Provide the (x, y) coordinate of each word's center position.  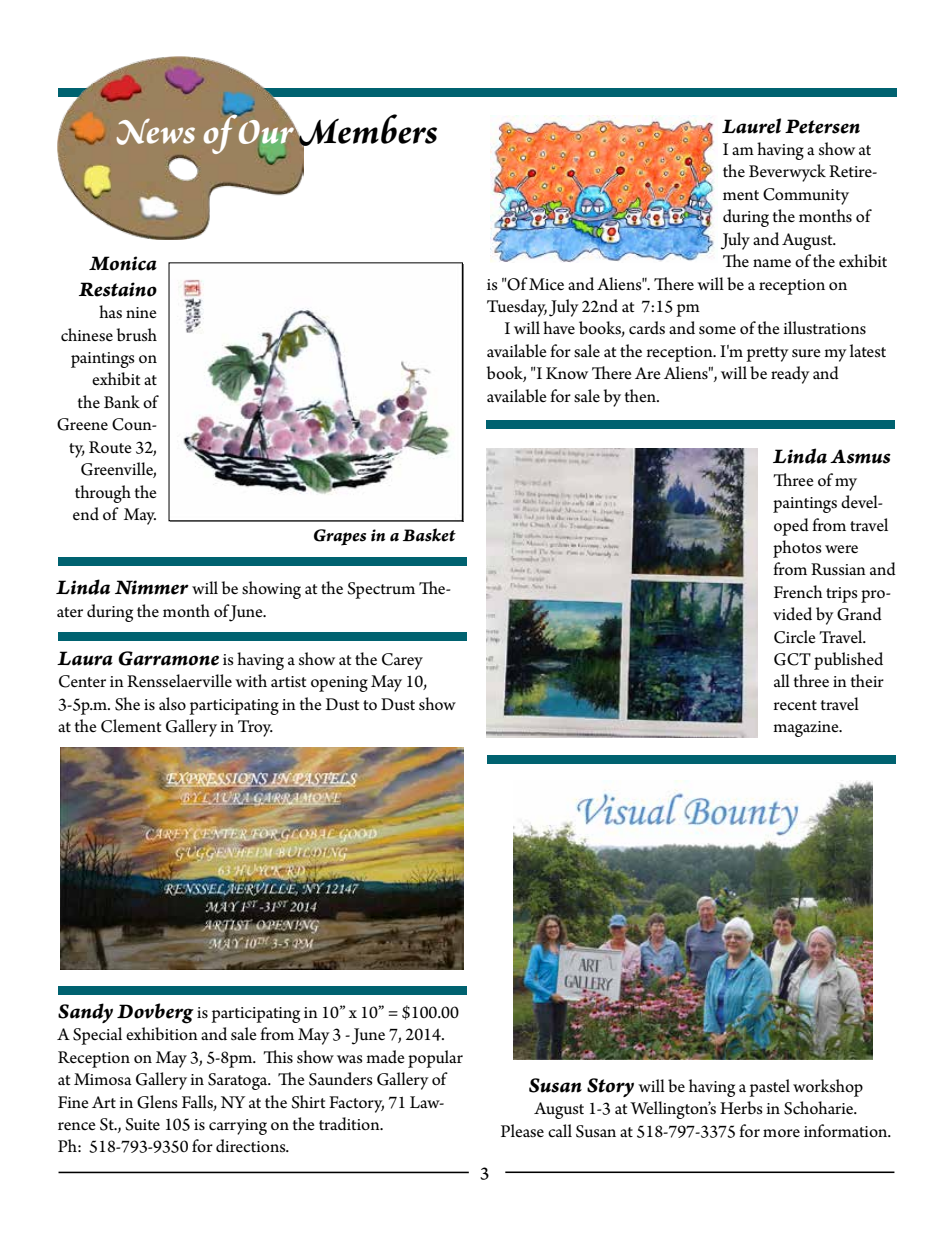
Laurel (751, 126)
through (103, 494)
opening (339, 684)
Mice (546, 284)
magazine (807, 729)
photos (797, 549)
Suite (142, 1124)
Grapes (340, 537)
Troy (255, 728)
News (156, 131)
